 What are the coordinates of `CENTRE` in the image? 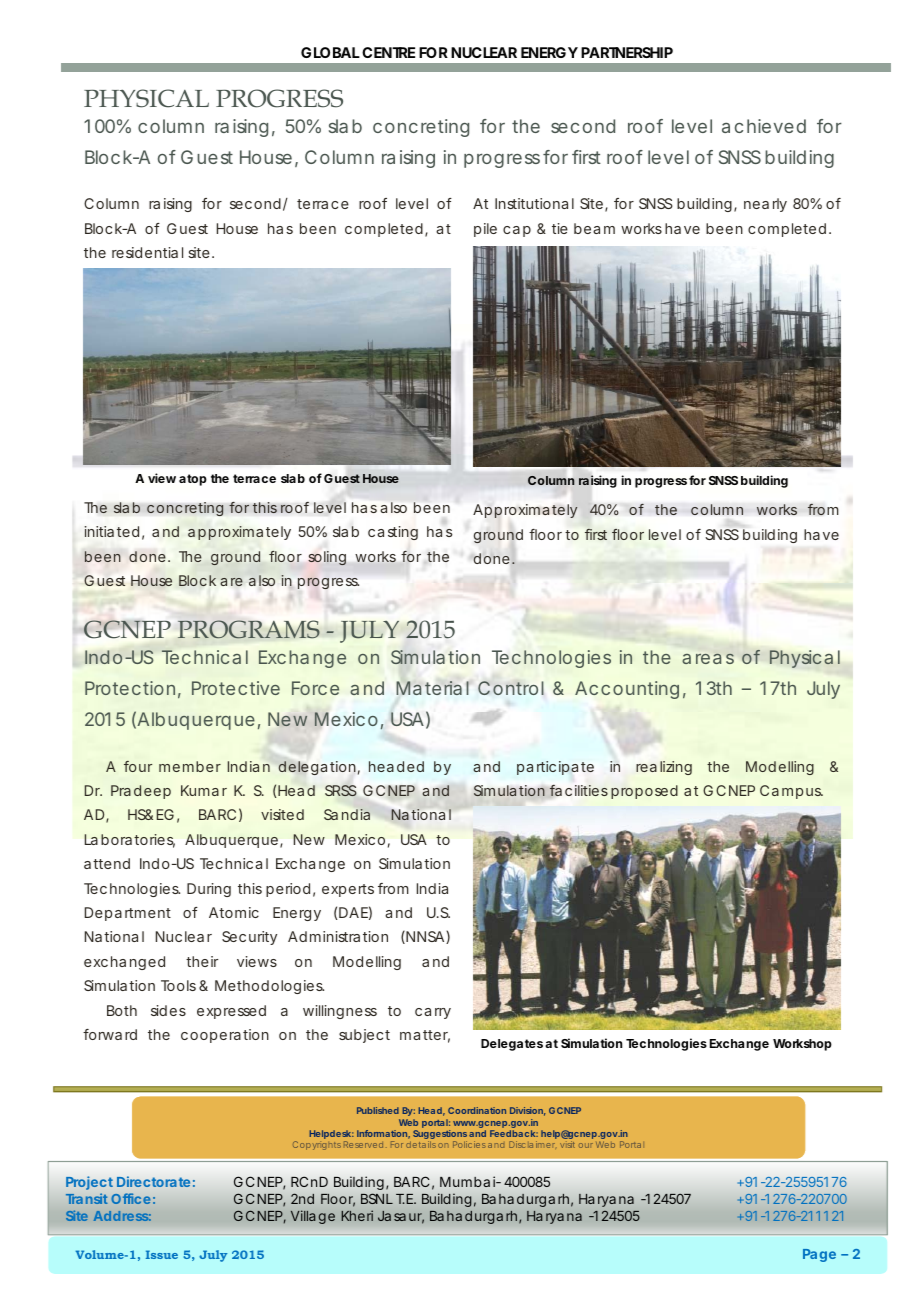 It's located at (388, 52).
